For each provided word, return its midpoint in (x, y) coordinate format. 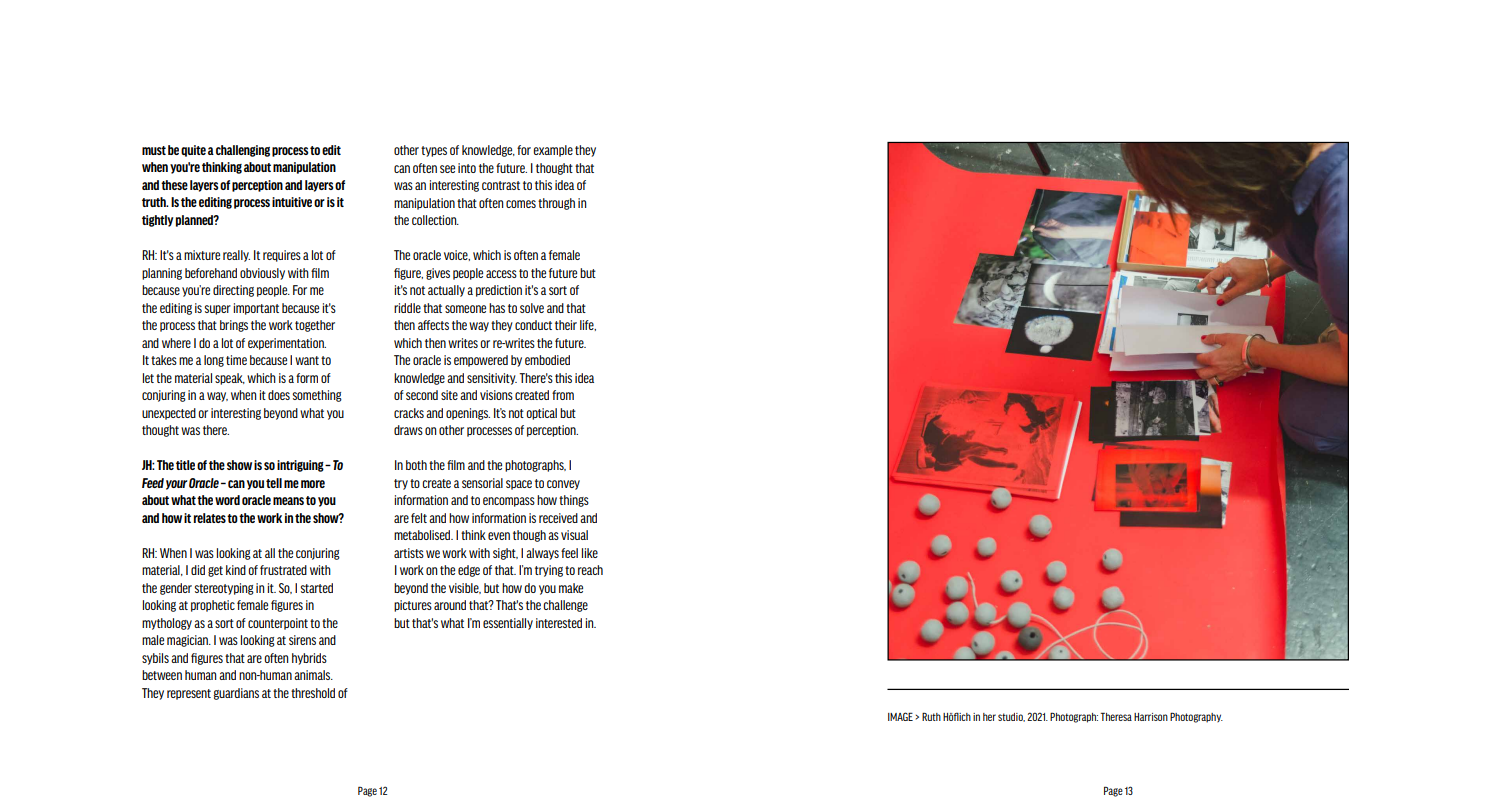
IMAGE (900, 716)
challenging (243, 151)
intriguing (301, 466)
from (563, 395)
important (256, 309)
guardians (236, 694)
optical (542, 414)
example (553, 151)
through (556, 204)
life (588, 325)
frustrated (283, 570)
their (566, 325)
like (590, 553)
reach (590, 570)
